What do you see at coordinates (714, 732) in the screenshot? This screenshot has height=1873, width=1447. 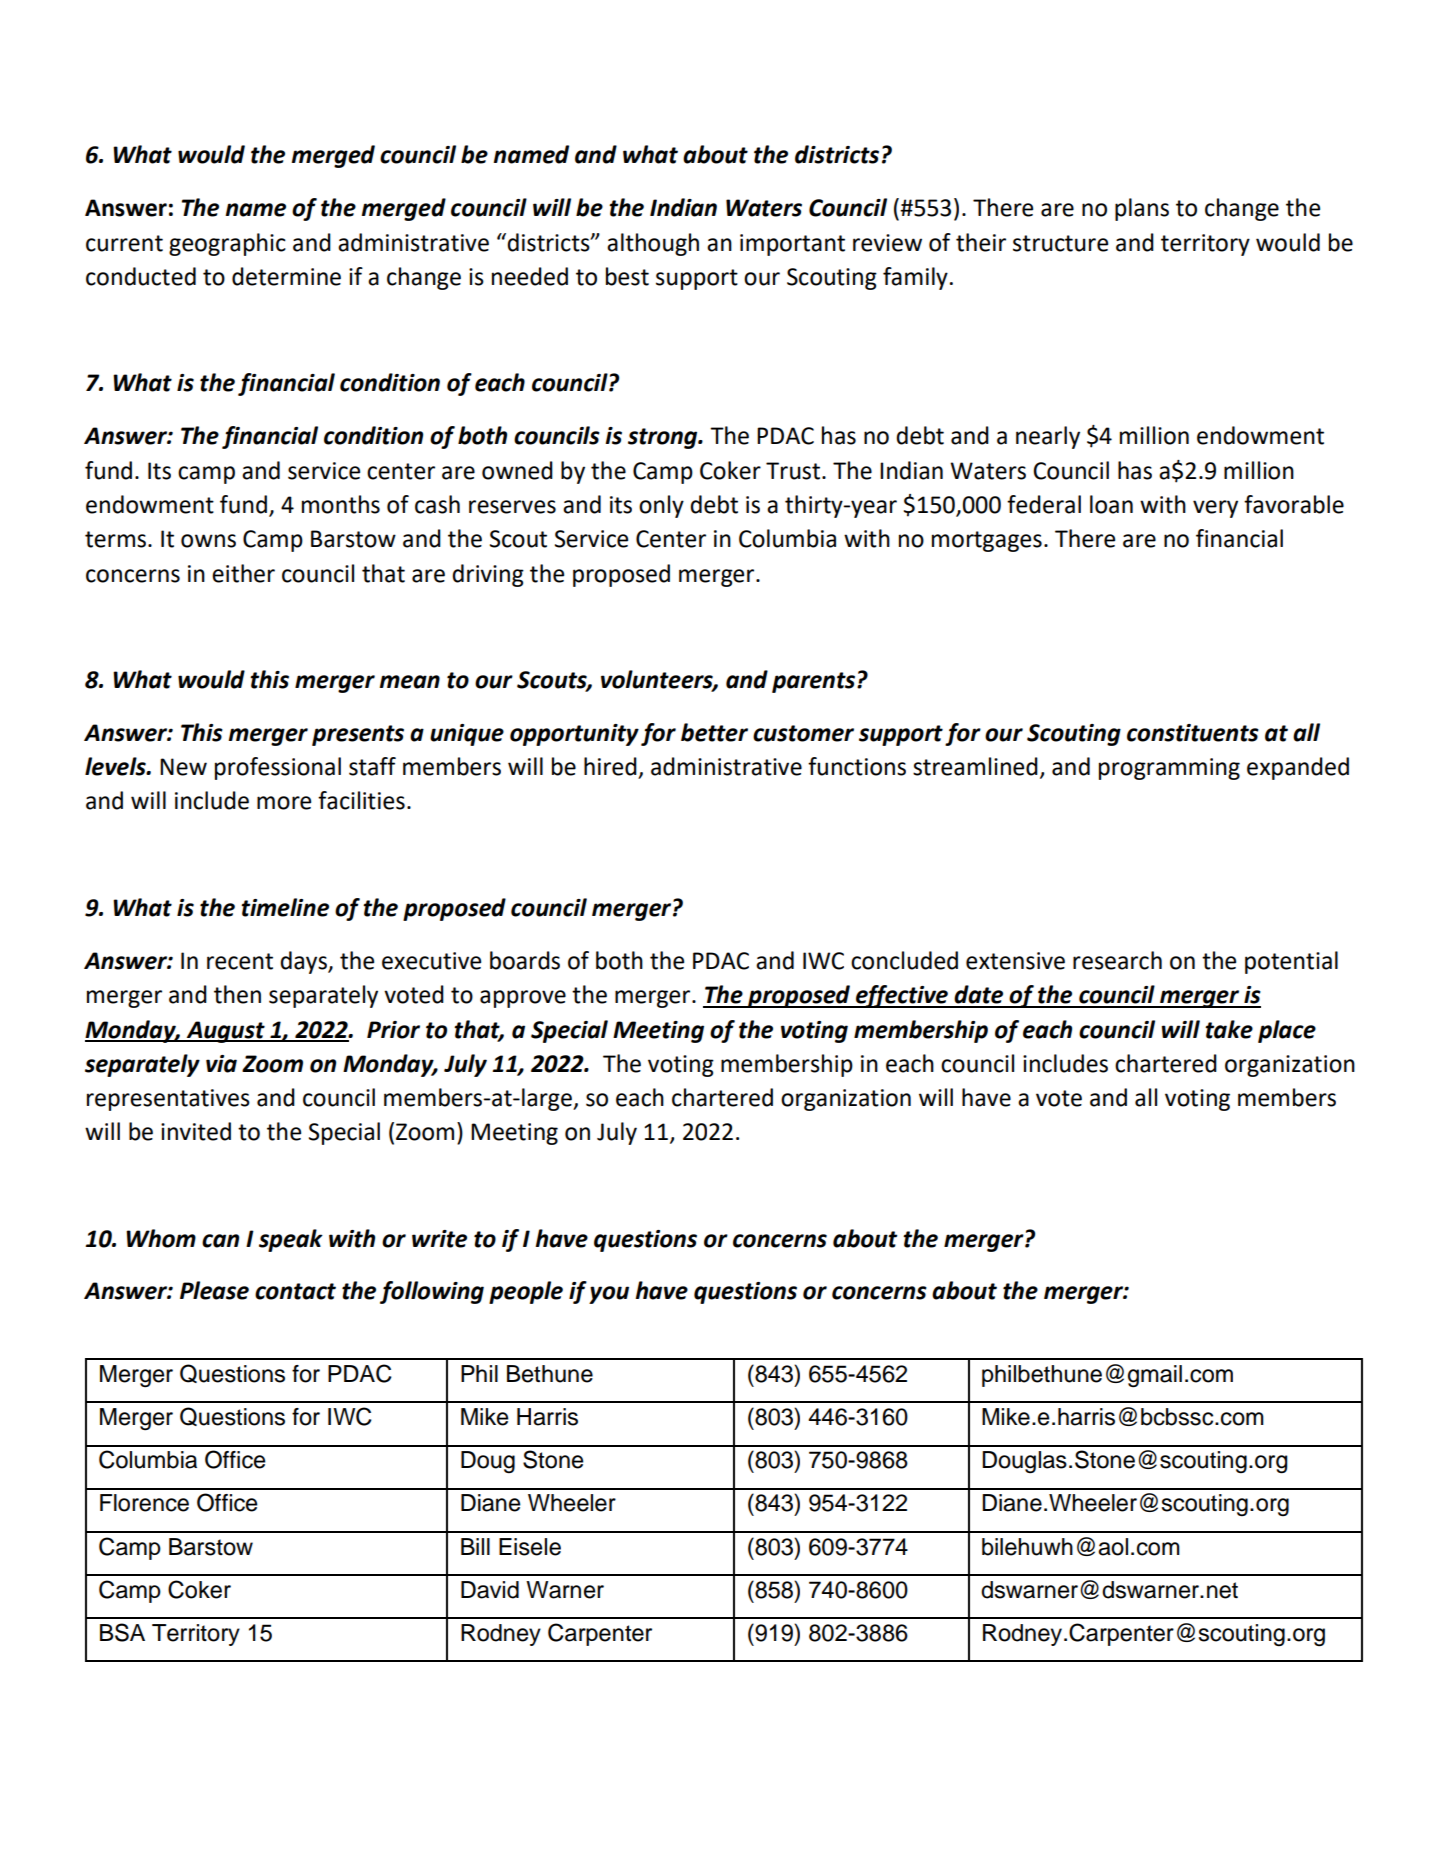 I see `better` at bounding box center [714, 732].
